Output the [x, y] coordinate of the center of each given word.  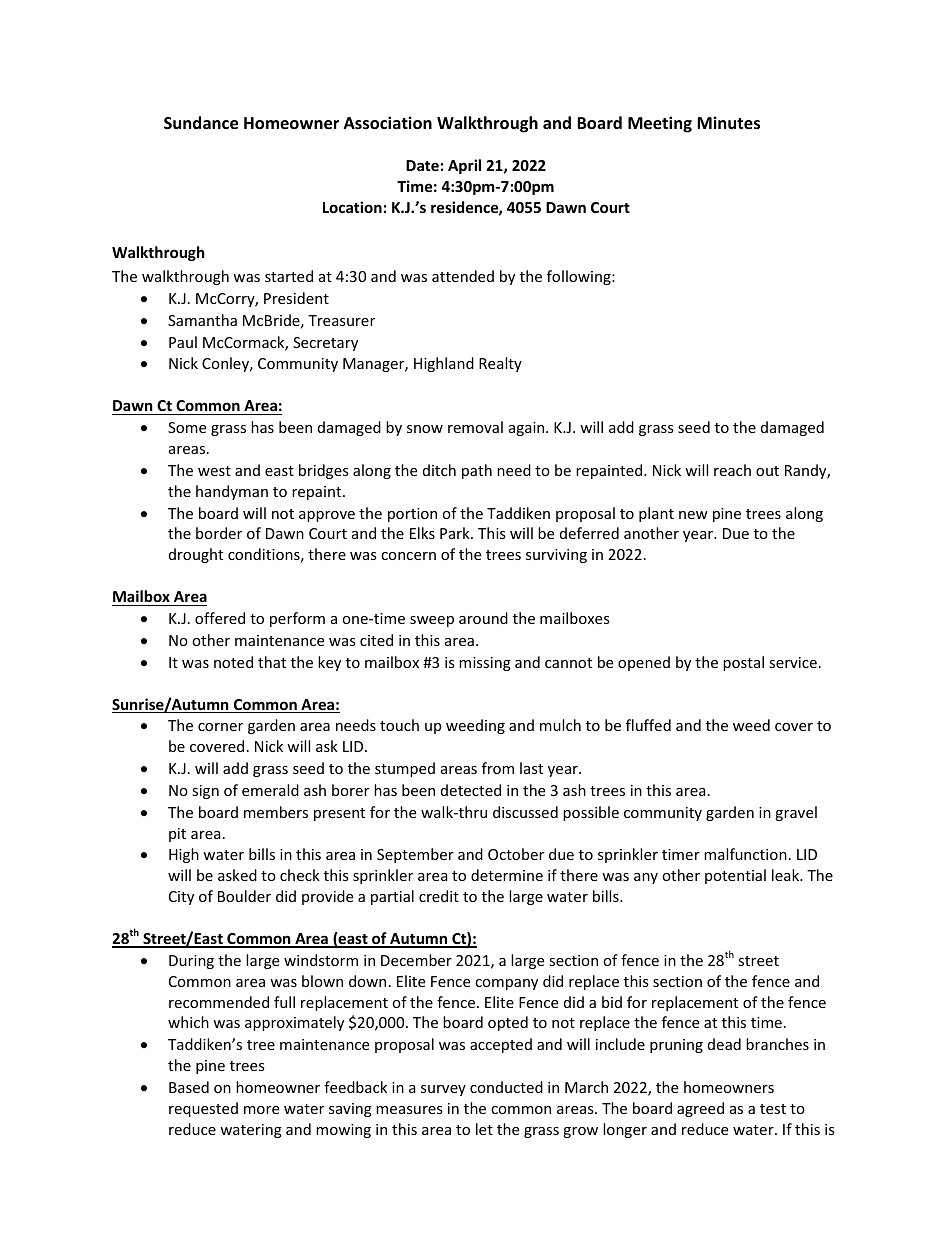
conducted [506, 1087]
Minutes [728, 123]
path [477, 471]
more [261, 1110]
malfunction [745, 854]
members [276, 812]
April [464, 166]
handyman [232, 492]
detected [471, 790]
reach [732, 470]
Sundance [201, 123]
